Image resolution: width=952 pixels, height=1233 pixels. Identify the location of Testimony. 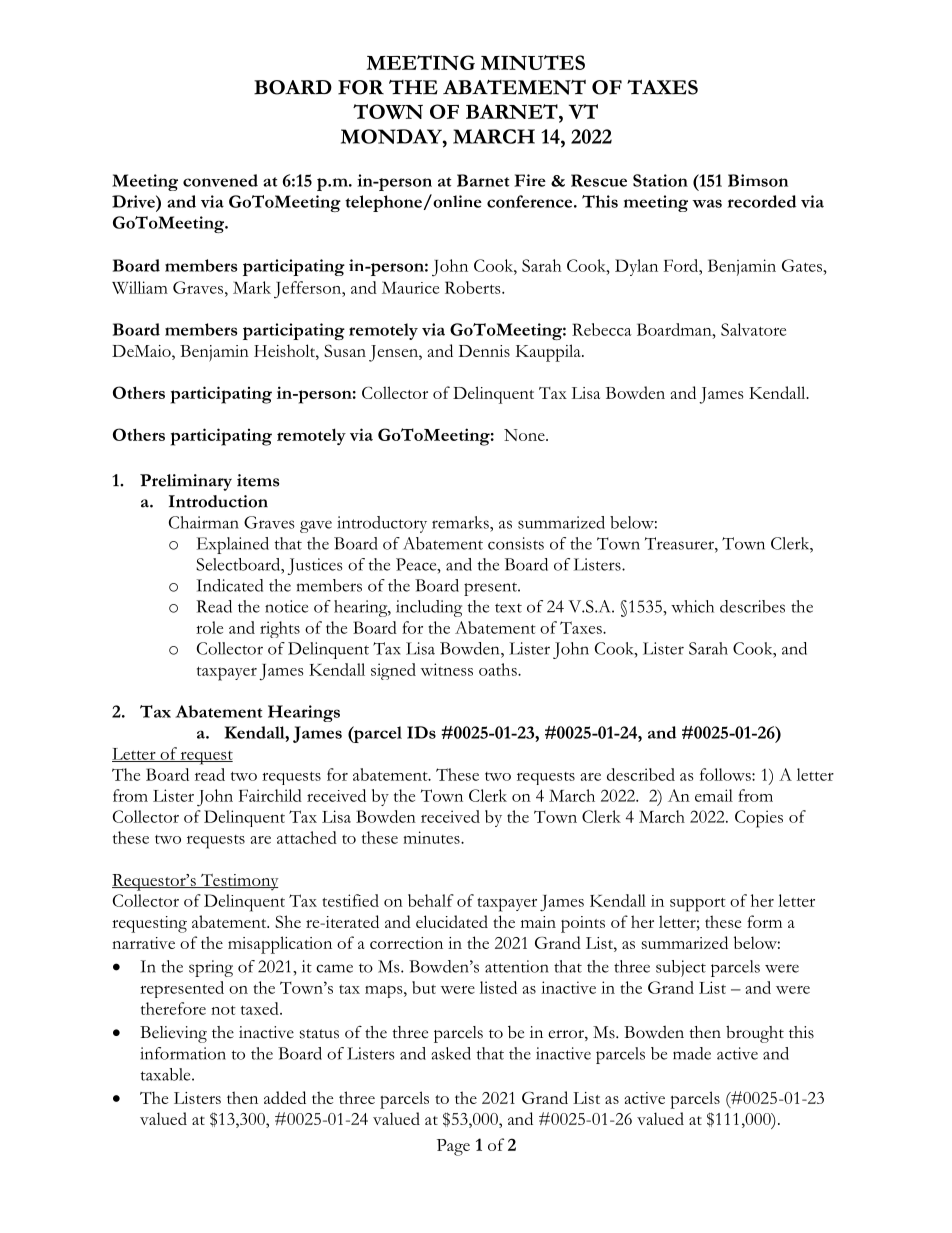
(238, 882).
